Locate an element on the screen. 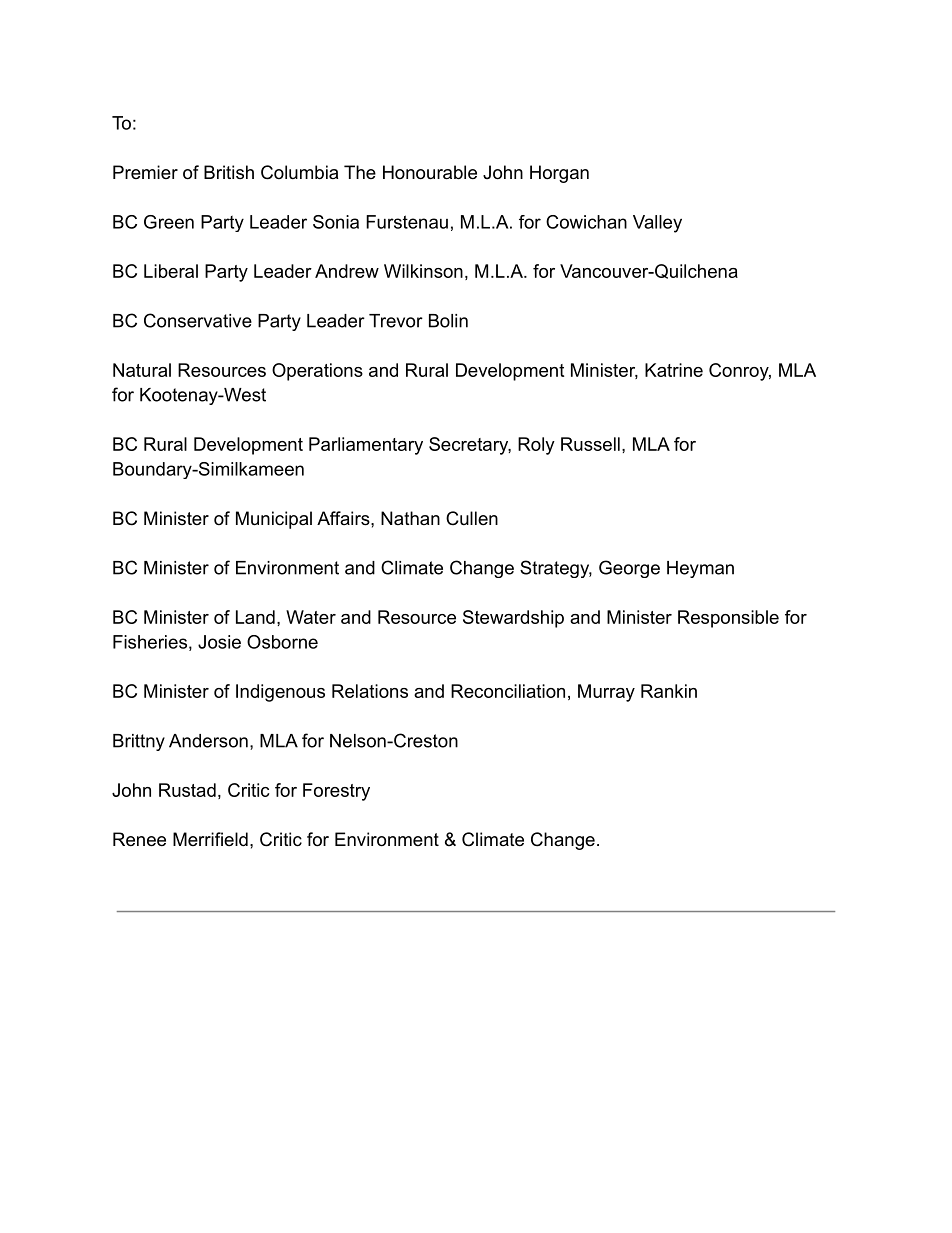 Image resolution: width=952 pixels, height=1233 pixels. Forestry is located at coordinates (336, 792).
